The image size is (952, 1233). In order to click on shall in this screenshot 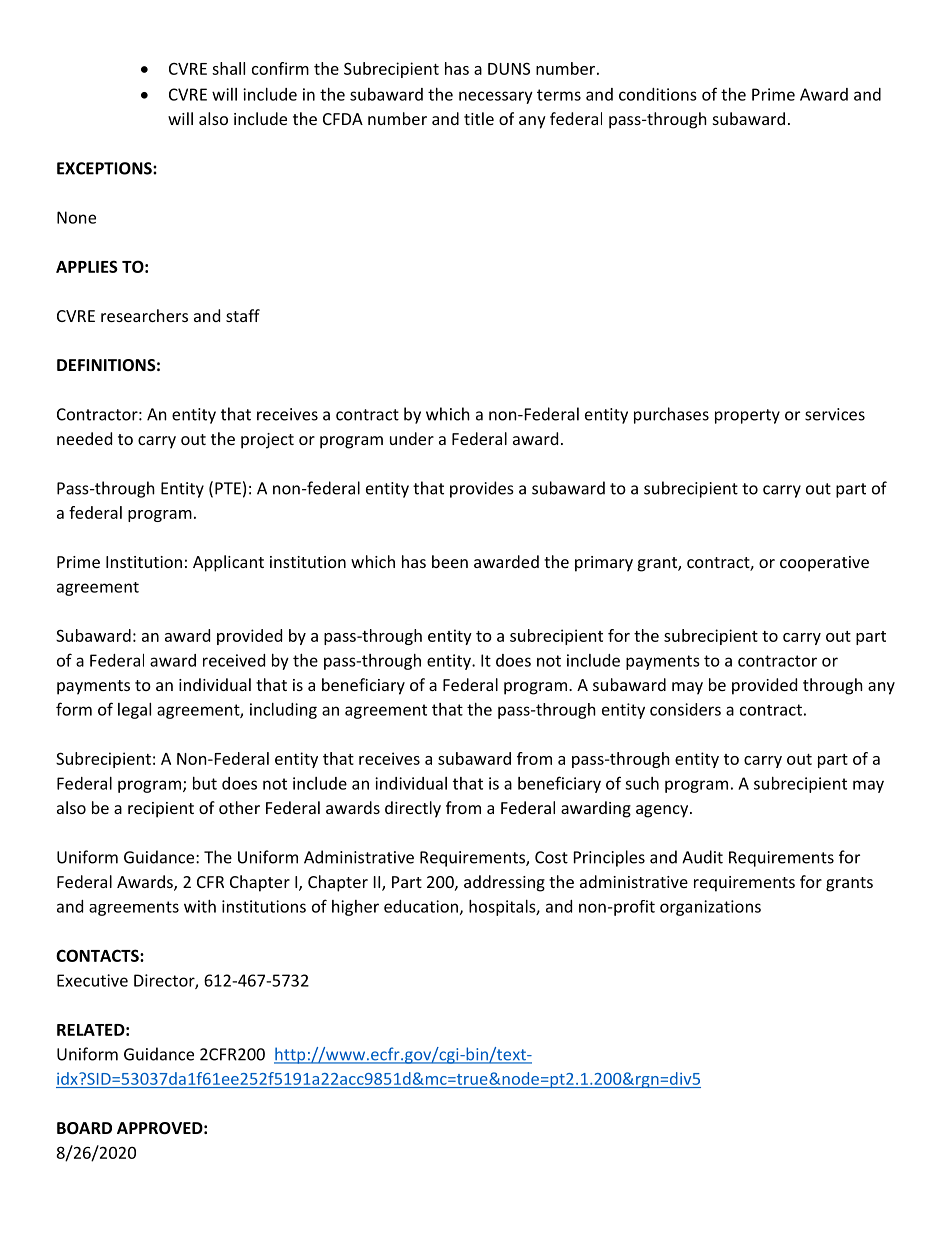, I will do `click(228, 68)`.
